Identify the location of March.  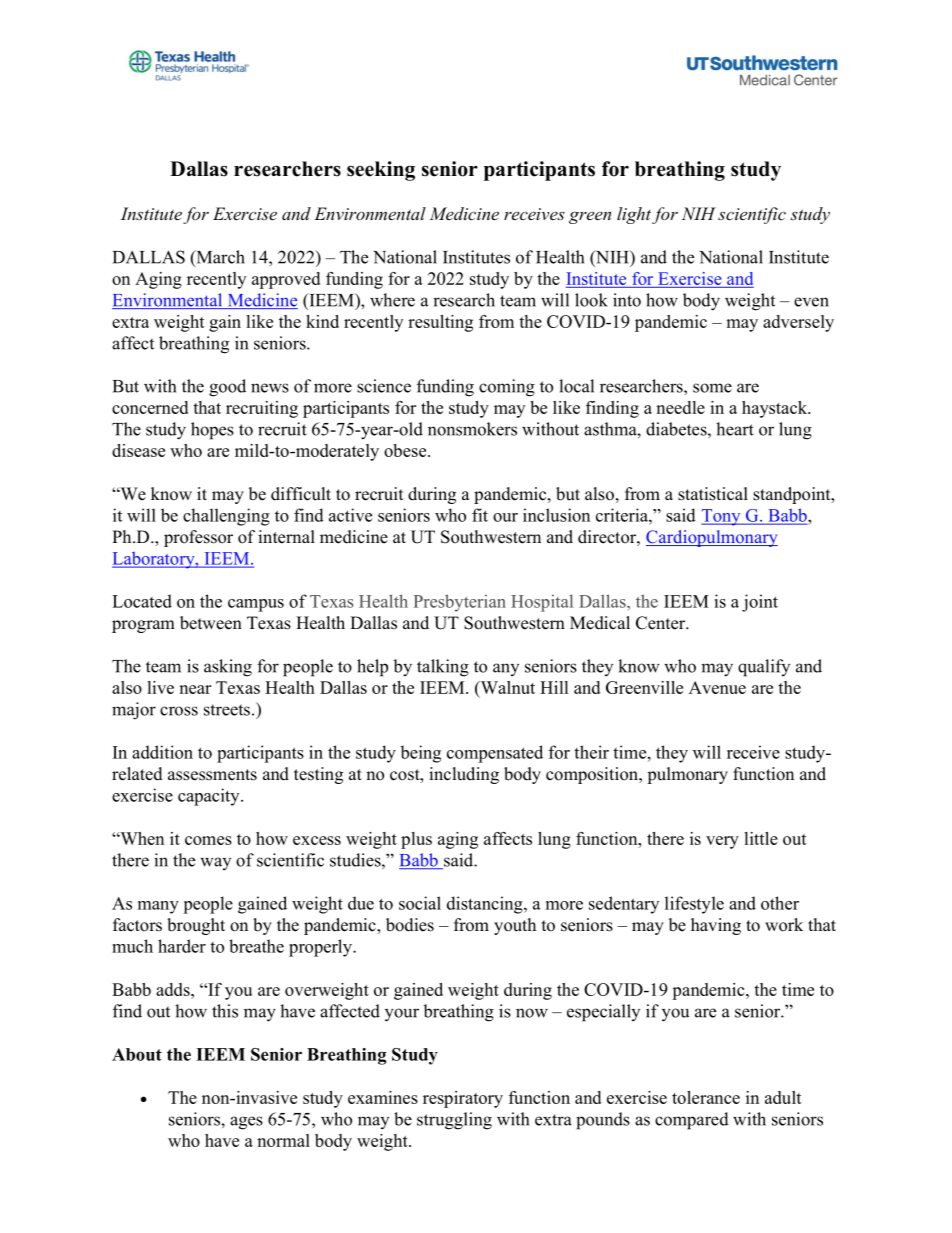
(219, 258).
